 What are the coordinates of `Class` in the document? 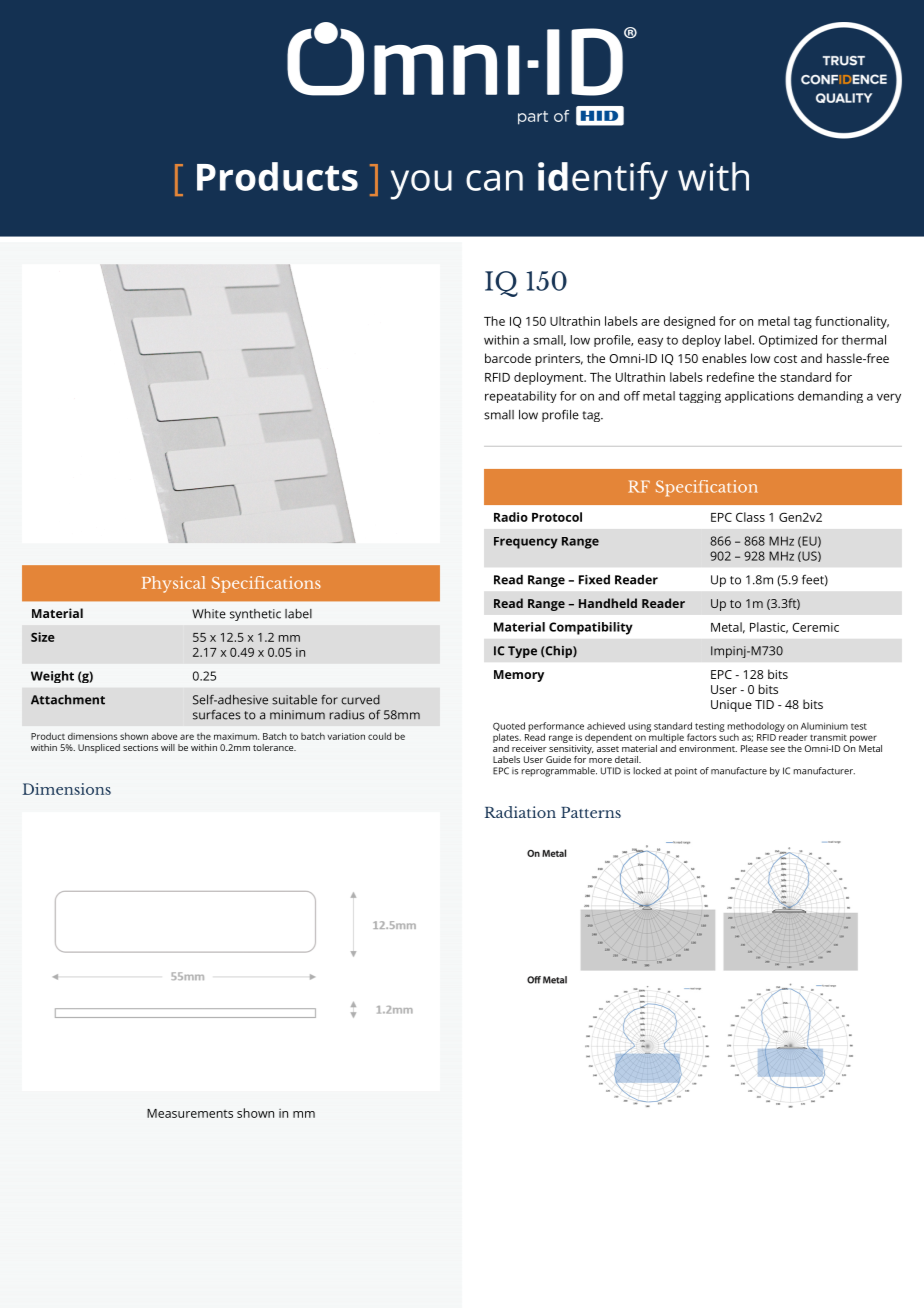 It's located at (750, 517).
